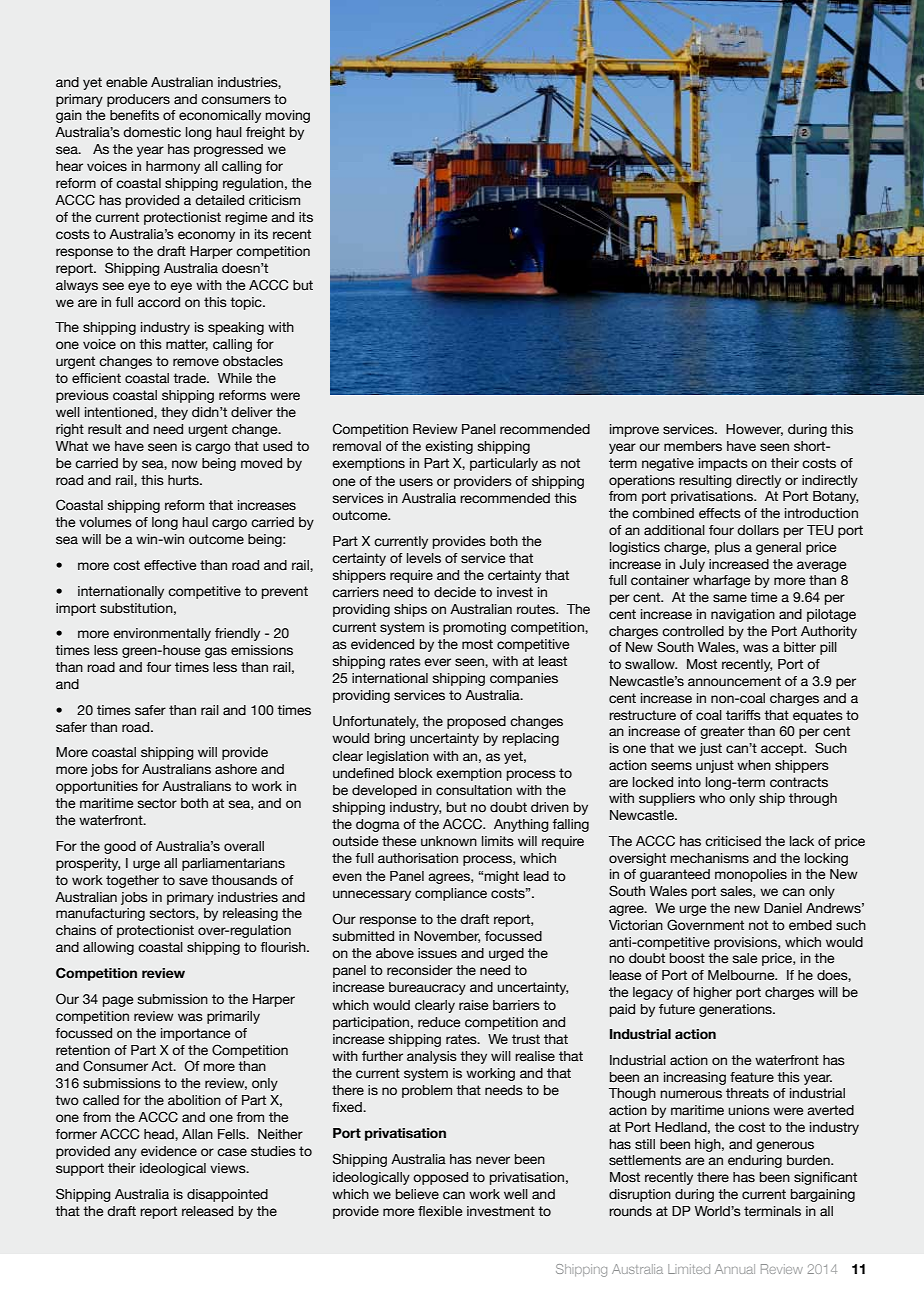  Describe the element at coordinates (287, 116) in the page. I see `moving` at that location.
